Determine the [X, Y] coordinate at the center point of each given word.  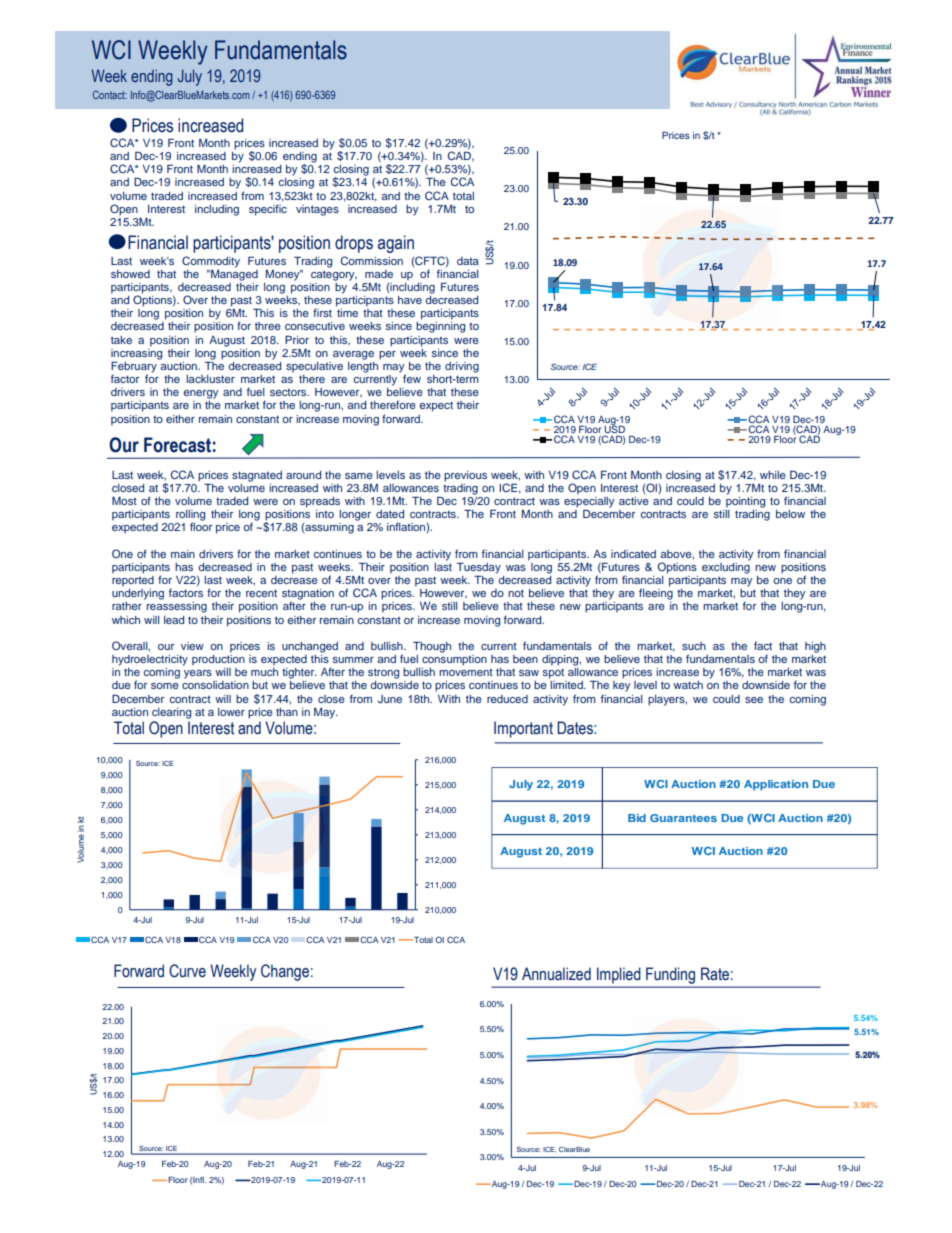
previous [465, 476]
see [754, 700]
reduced [507, 699]
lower [231, 712]
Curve [187, 971]
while [773, 475]
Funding [670, 976]
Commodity [211, 262]
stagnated [257, 476]
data [468, 261]
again [396, 244]
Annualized [556, 974]
